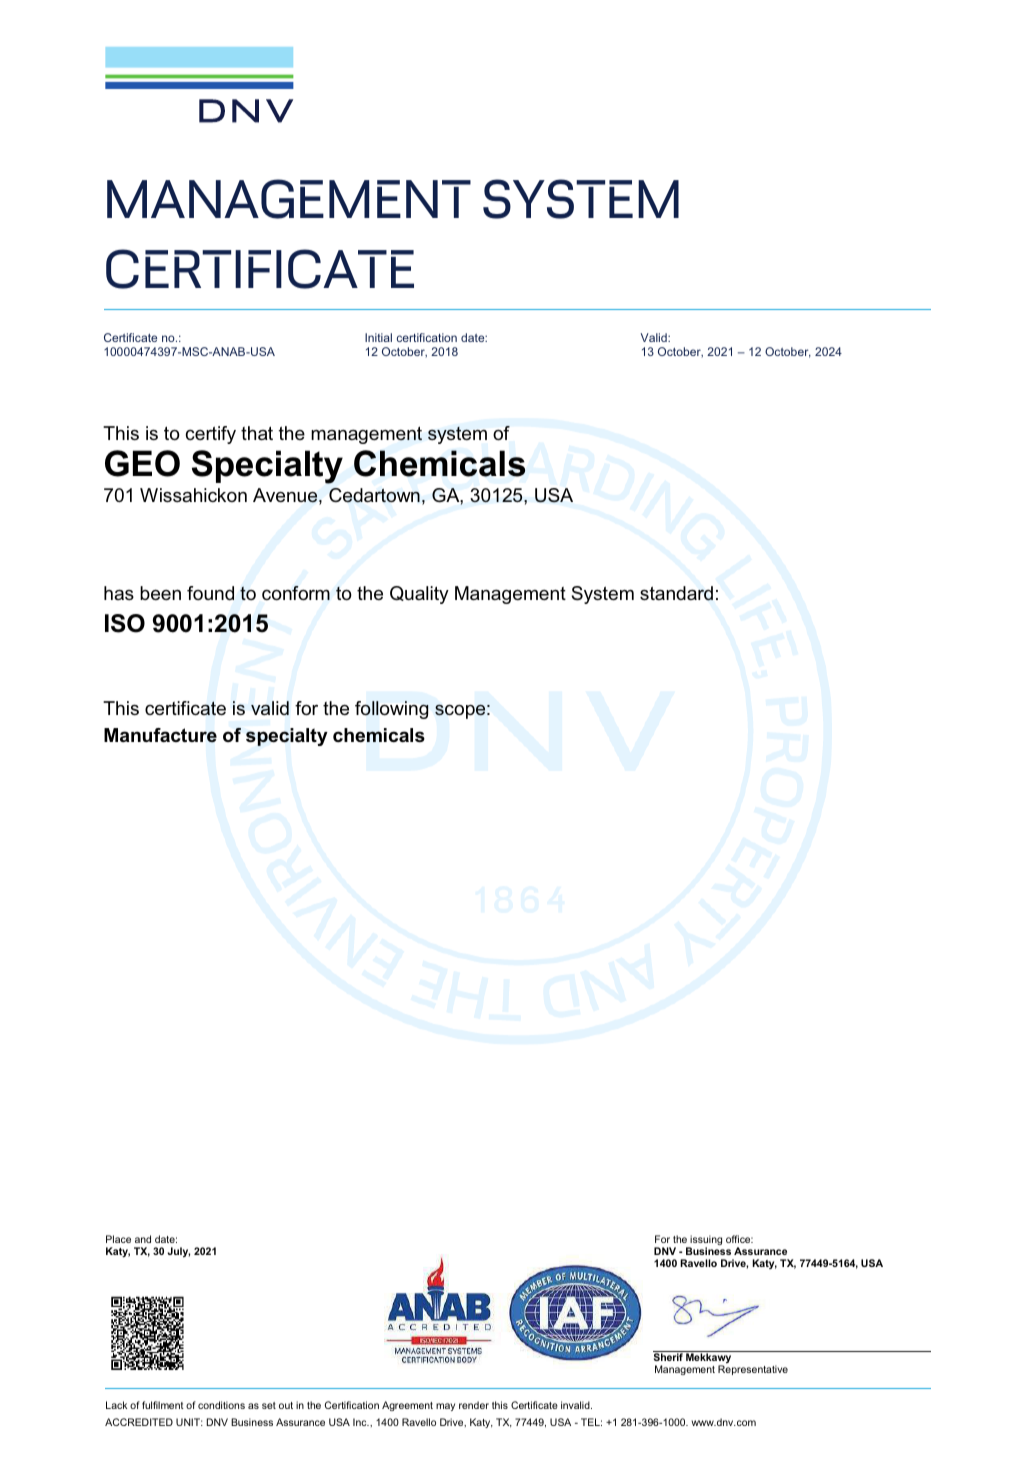 The width and height of the screenshot is (1035, 1464). What do you see at coordinates (669, 1356) in the screenshot?
I see `Sherif` at bounding box center [669, 1356].
